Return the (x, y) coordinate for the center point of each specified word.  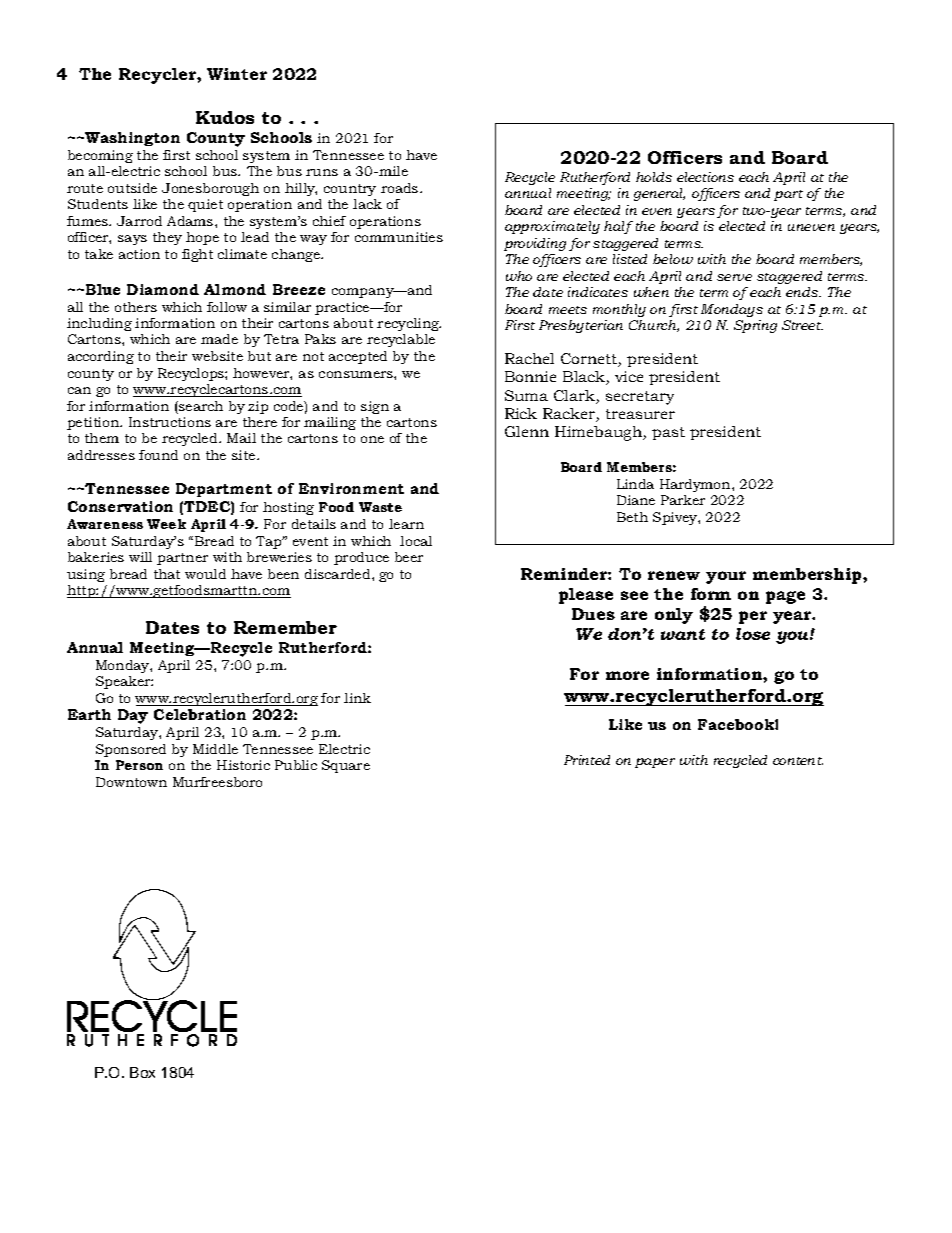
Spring (755, 326)
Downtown (131, 782)
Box (142, 1072)
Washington (132, 139)
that (167, 574)
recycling (409, 324)
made (219, 339)
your (726, 577)
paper (655, 763)
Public (296, 765)
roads (401, 188)
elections (705, 177)
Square (346, 766)
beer (409, 557)
